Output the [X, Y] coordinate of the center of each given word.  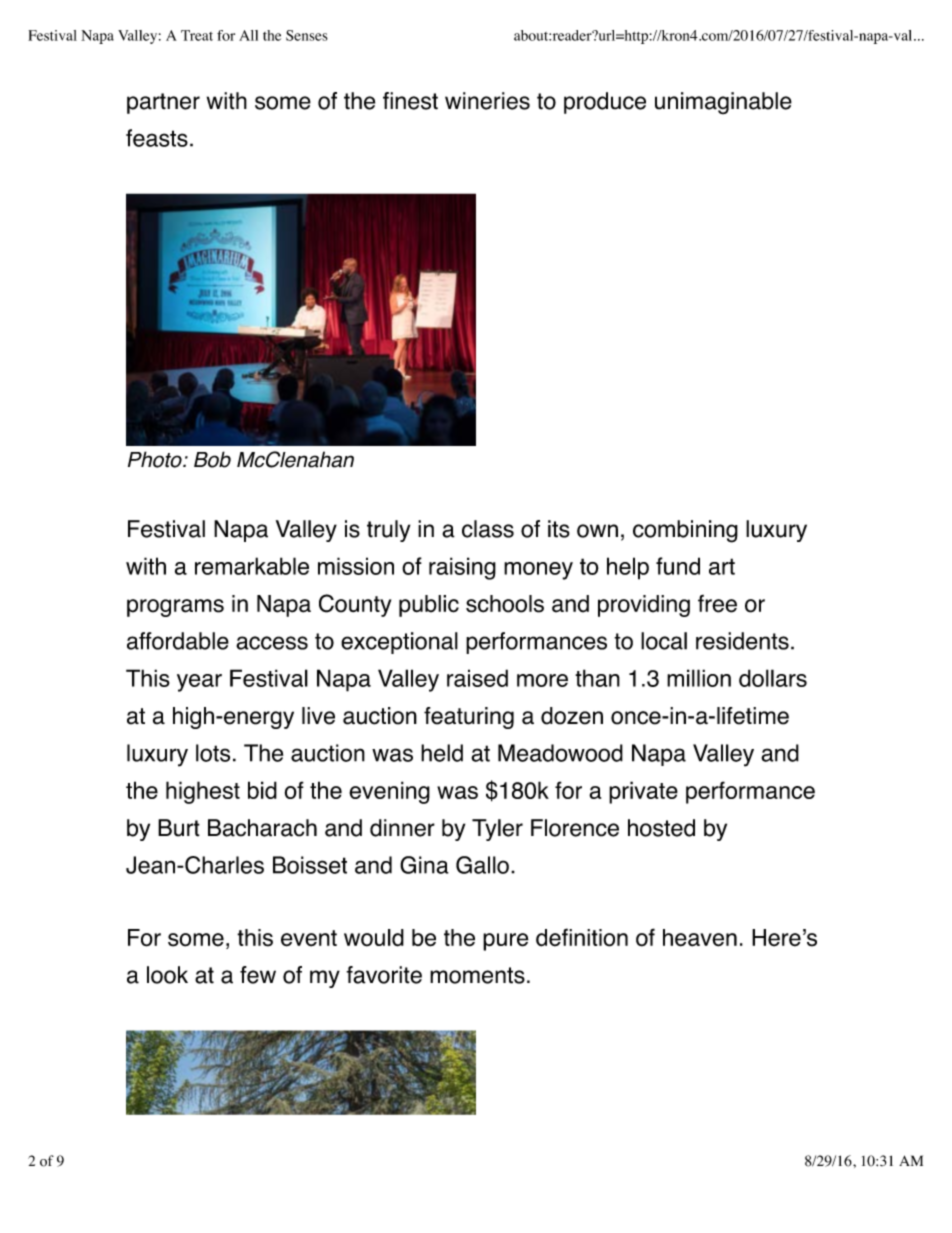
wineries [487, 101]
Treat [197, 35]
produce [605, 103]
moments [477, 975]
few [258, 975]
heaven [700, 938]
